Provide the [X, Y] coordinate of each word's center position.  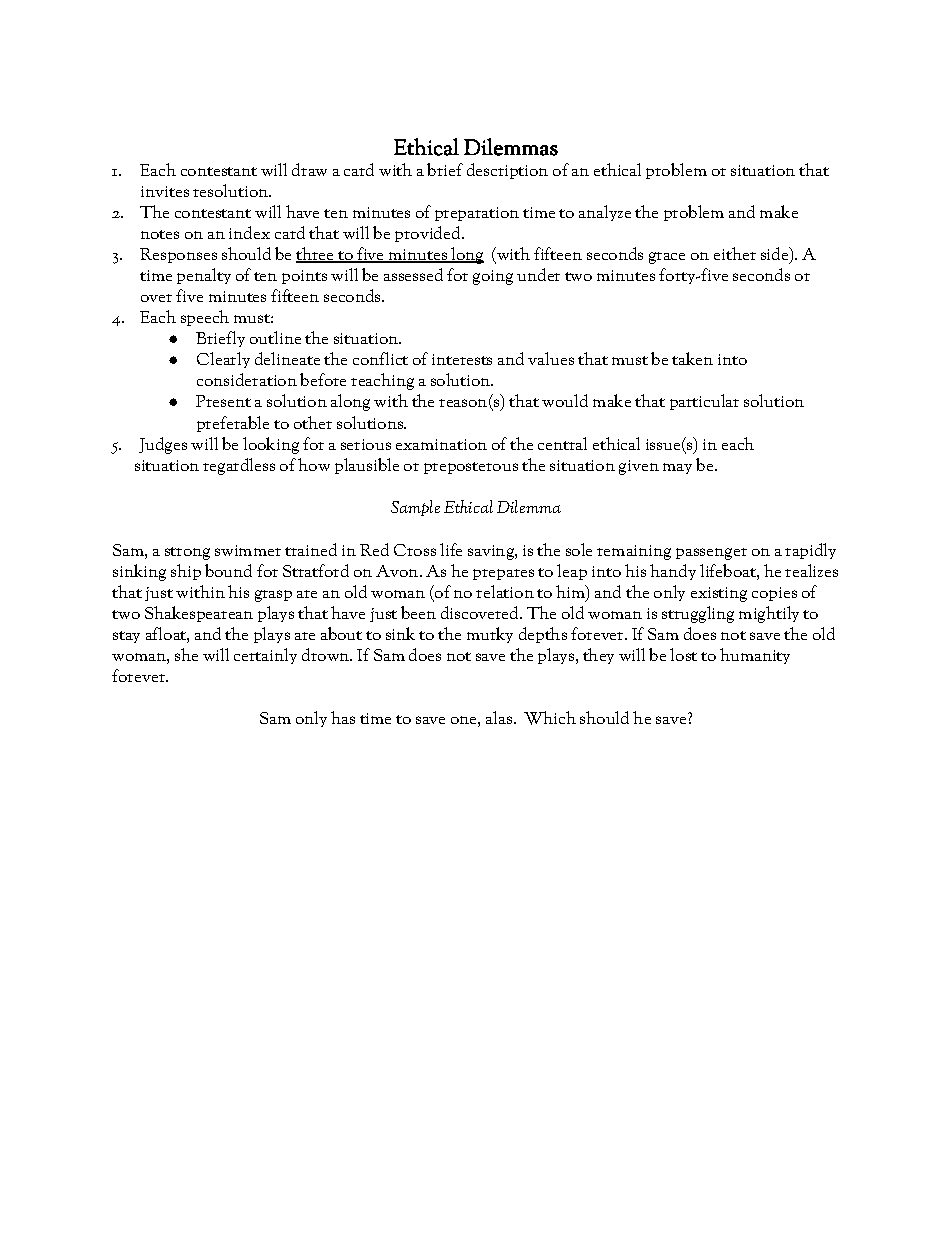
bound [228, 570]
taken [692, 358]
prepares [503, 574]
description [507, 171]
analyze [605, 213]
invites [165, 191]
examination [441, 444]
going [493, 277]
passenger [711, 554]
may [677, 468]
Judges [163, 445]
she [186, 654]
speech [205, 318]
